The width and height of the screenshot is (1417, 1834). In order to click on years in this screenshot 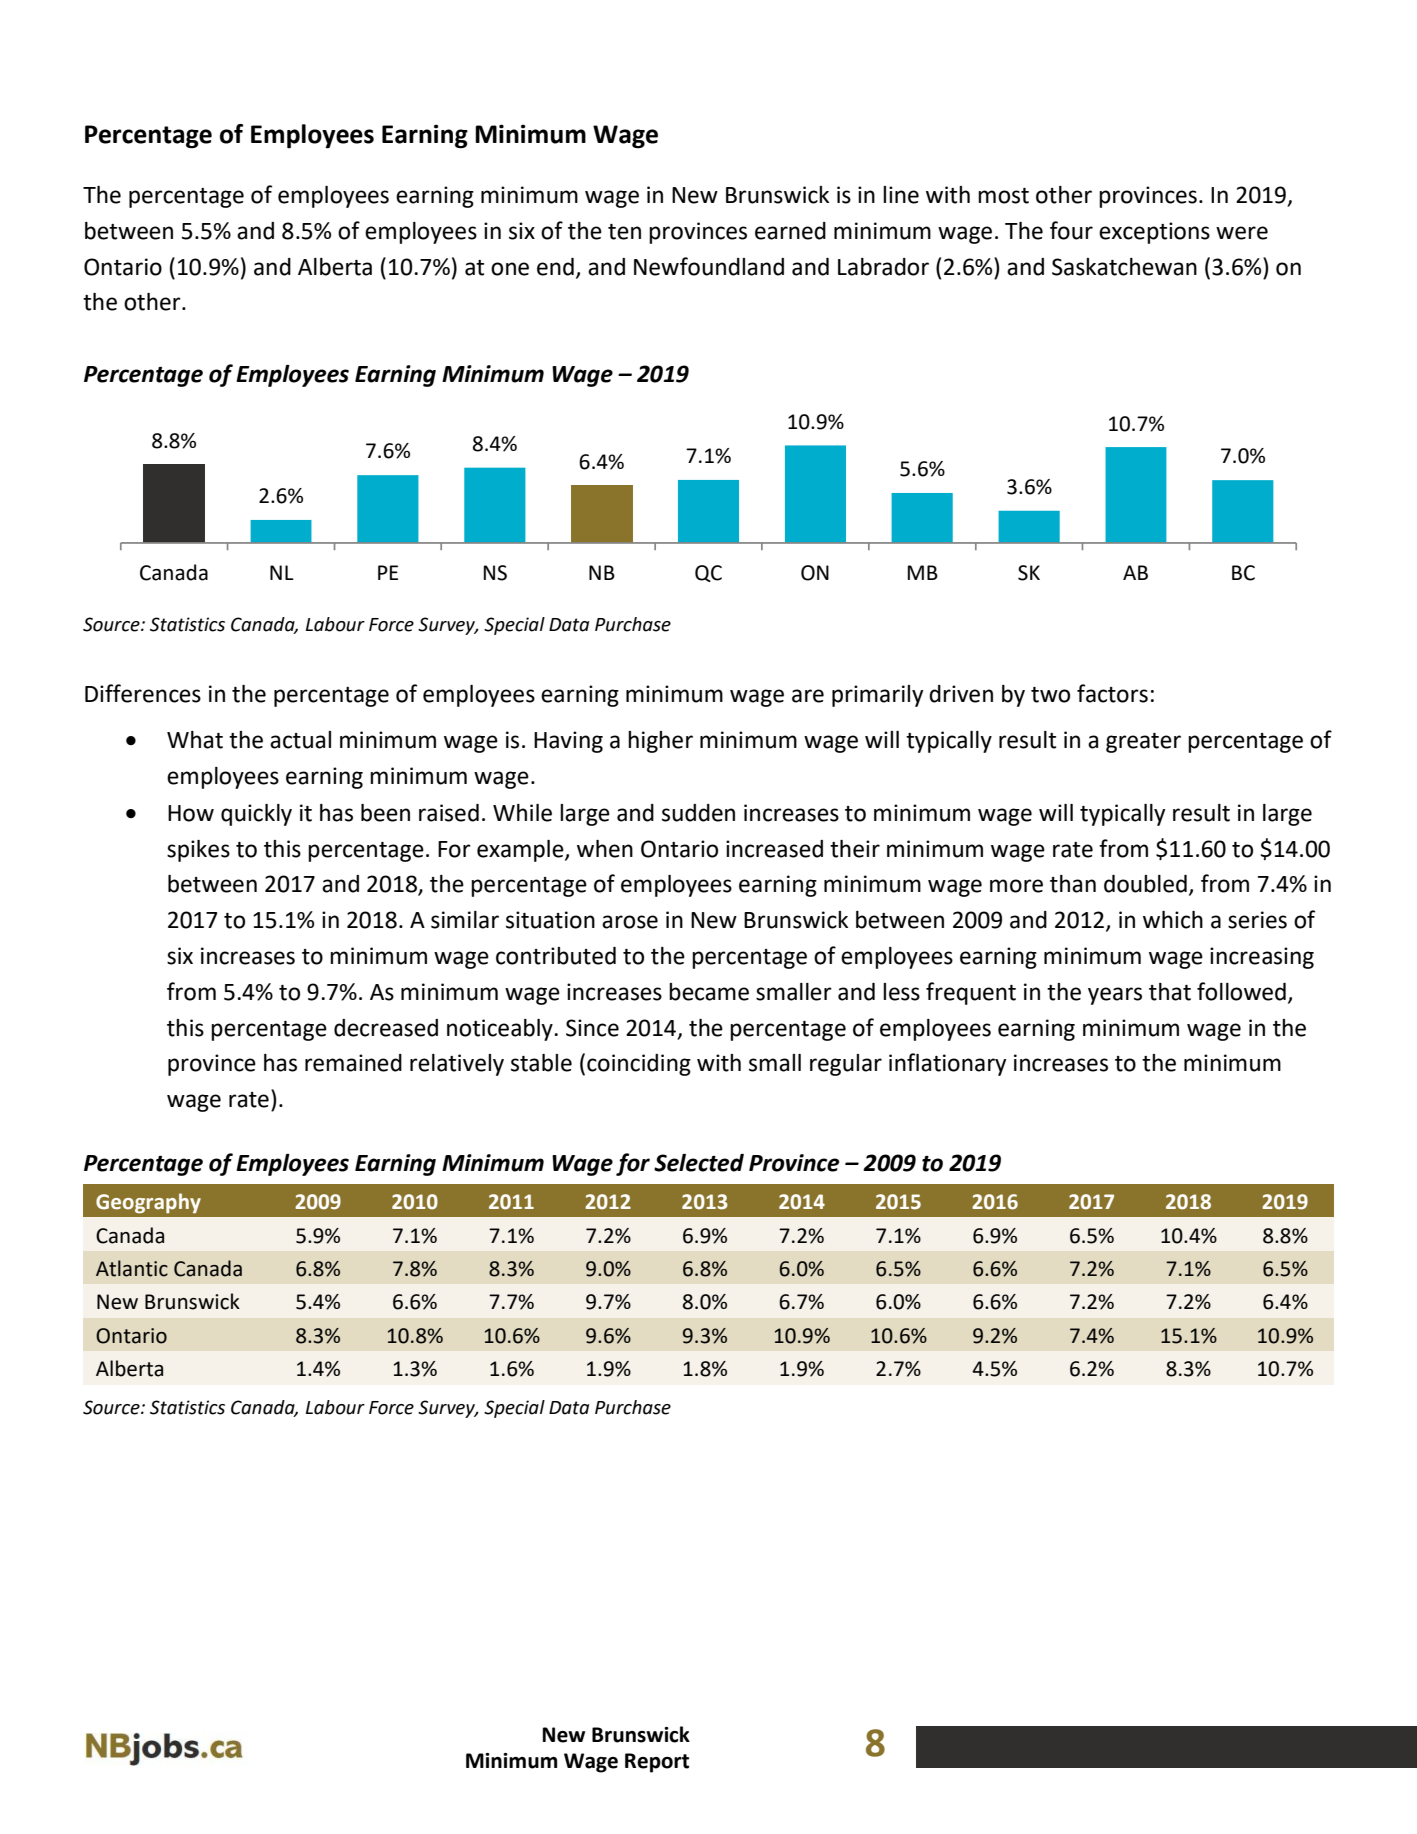, I will do `click(1115, 996)`.
